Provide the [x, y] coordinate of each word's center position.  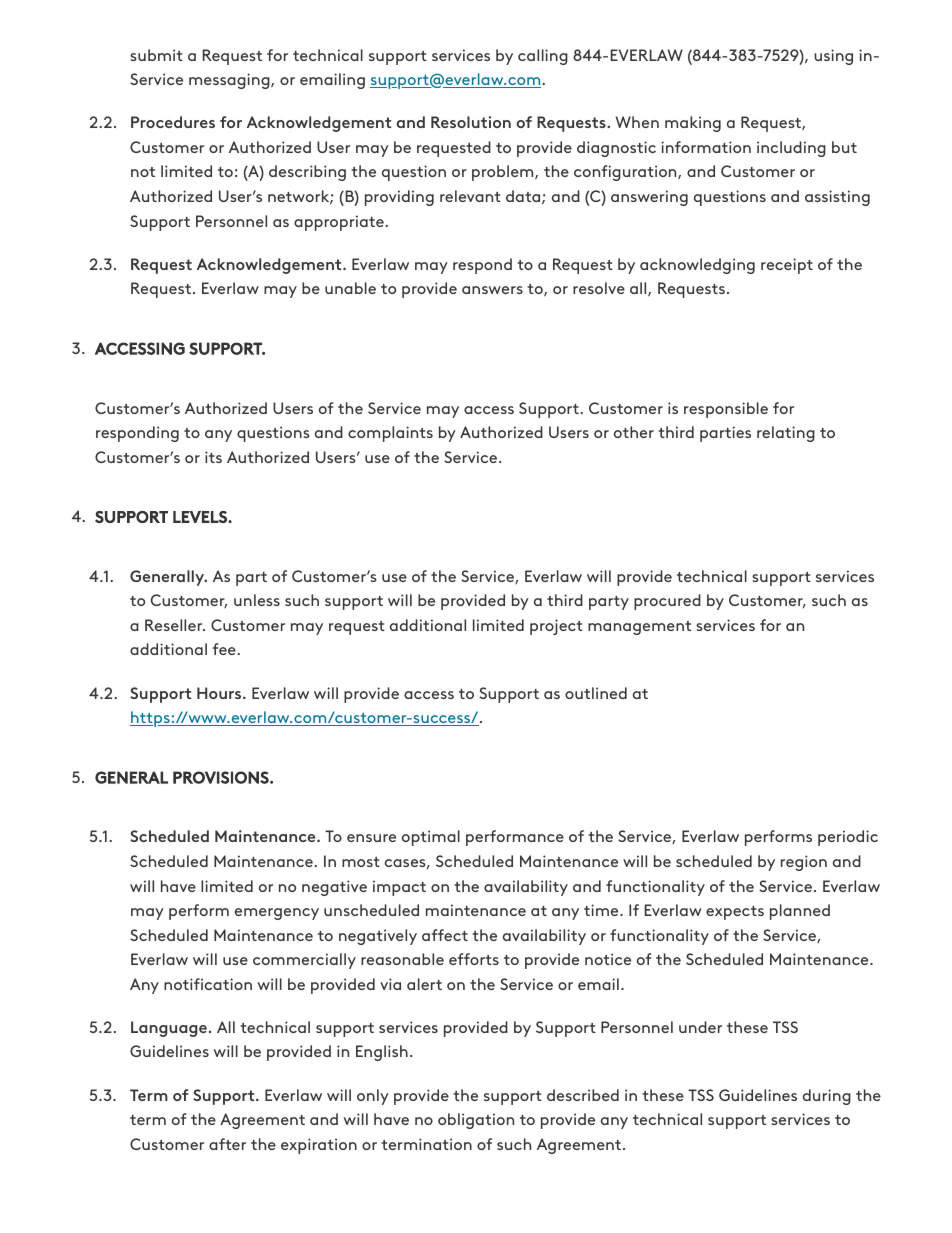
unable [350, 288]
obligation [476, 1121]
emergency [277, 914]
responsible [726, 410]
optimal [431, 838]
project [556, 627]
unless [257, 600]
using [833, 57]
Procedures [173, 122]
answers [492, 290]
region [804, 863]
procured [667, 602]
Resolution [471, 122]
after [227, 1144]
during [827, 1097]
